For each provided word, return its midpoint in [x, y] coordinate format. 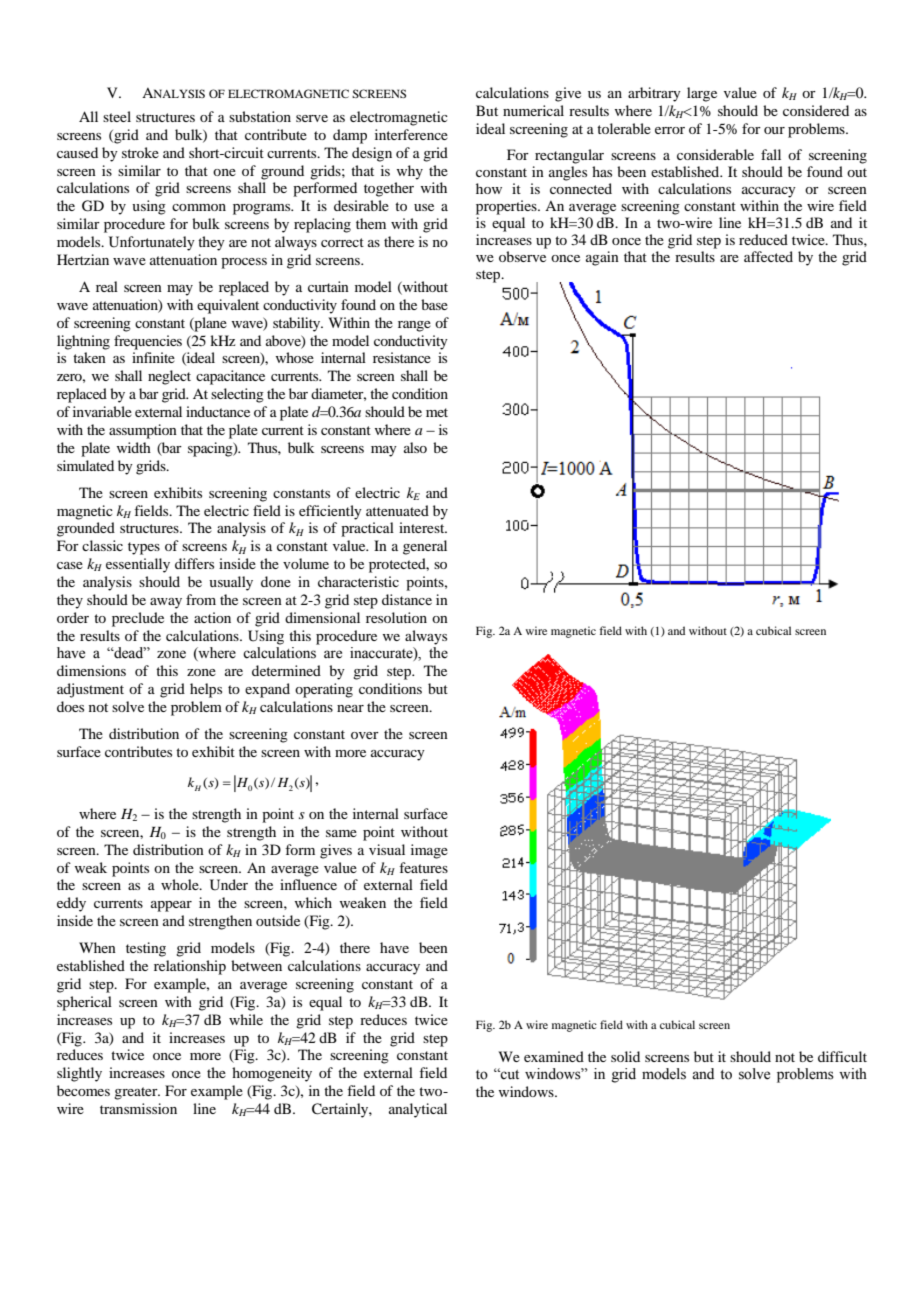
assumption [143, 431]
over [365, 735]
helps [206, 690]
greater [137, 1093]
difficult [842, 1056]
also [415, 447]
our [774, 130]
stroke [140, 152]
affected [768, 256]
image [429, 851]
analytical [418, 1110]
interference [411, 134]
